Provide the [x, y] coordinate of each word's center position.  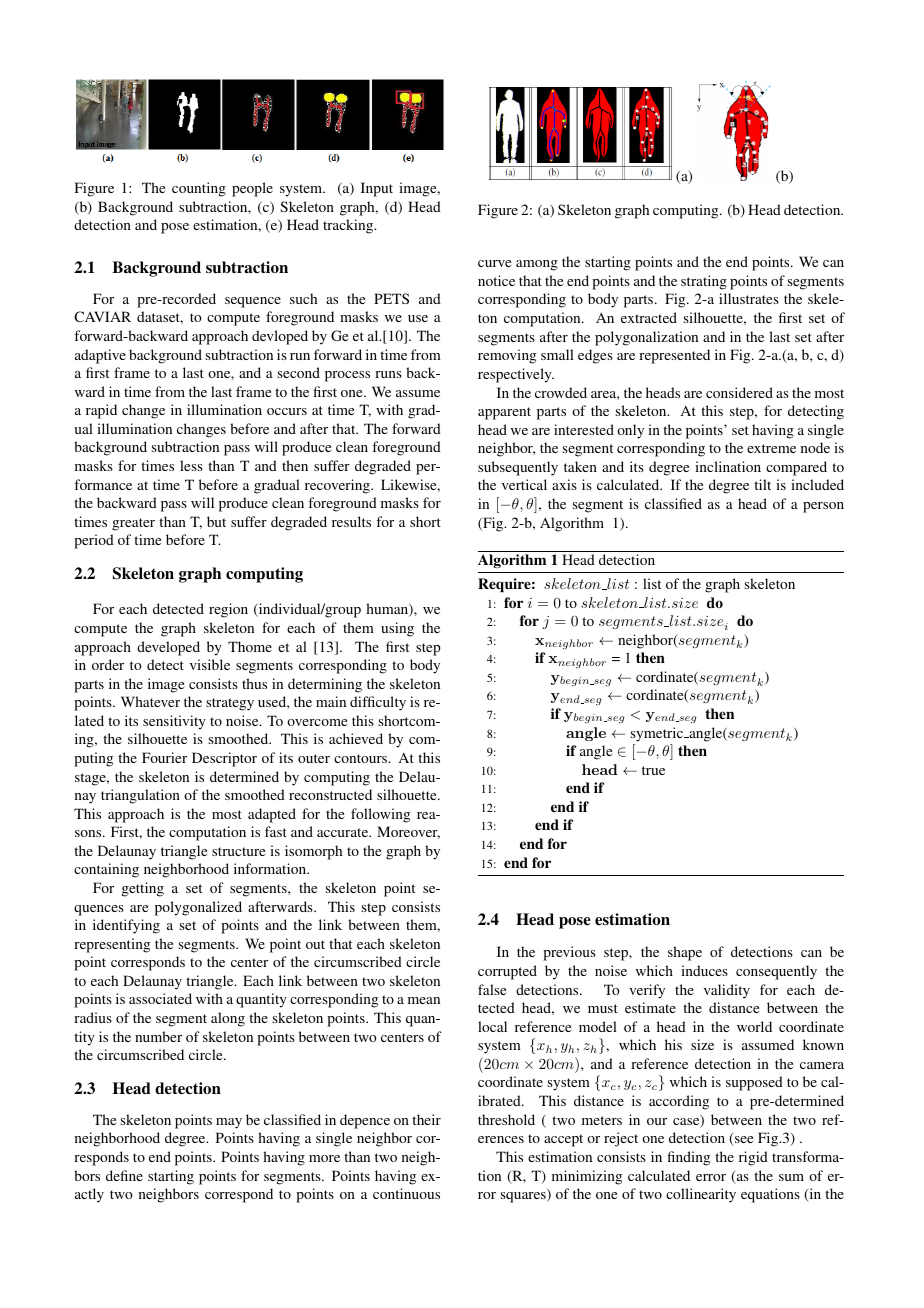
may [229, 1123]
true [653, 770]
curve [494, 263]
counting [199, 189]
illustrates [749, 298]
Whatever [150, 701]
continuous [406, 1193]
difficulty [378, 703]
